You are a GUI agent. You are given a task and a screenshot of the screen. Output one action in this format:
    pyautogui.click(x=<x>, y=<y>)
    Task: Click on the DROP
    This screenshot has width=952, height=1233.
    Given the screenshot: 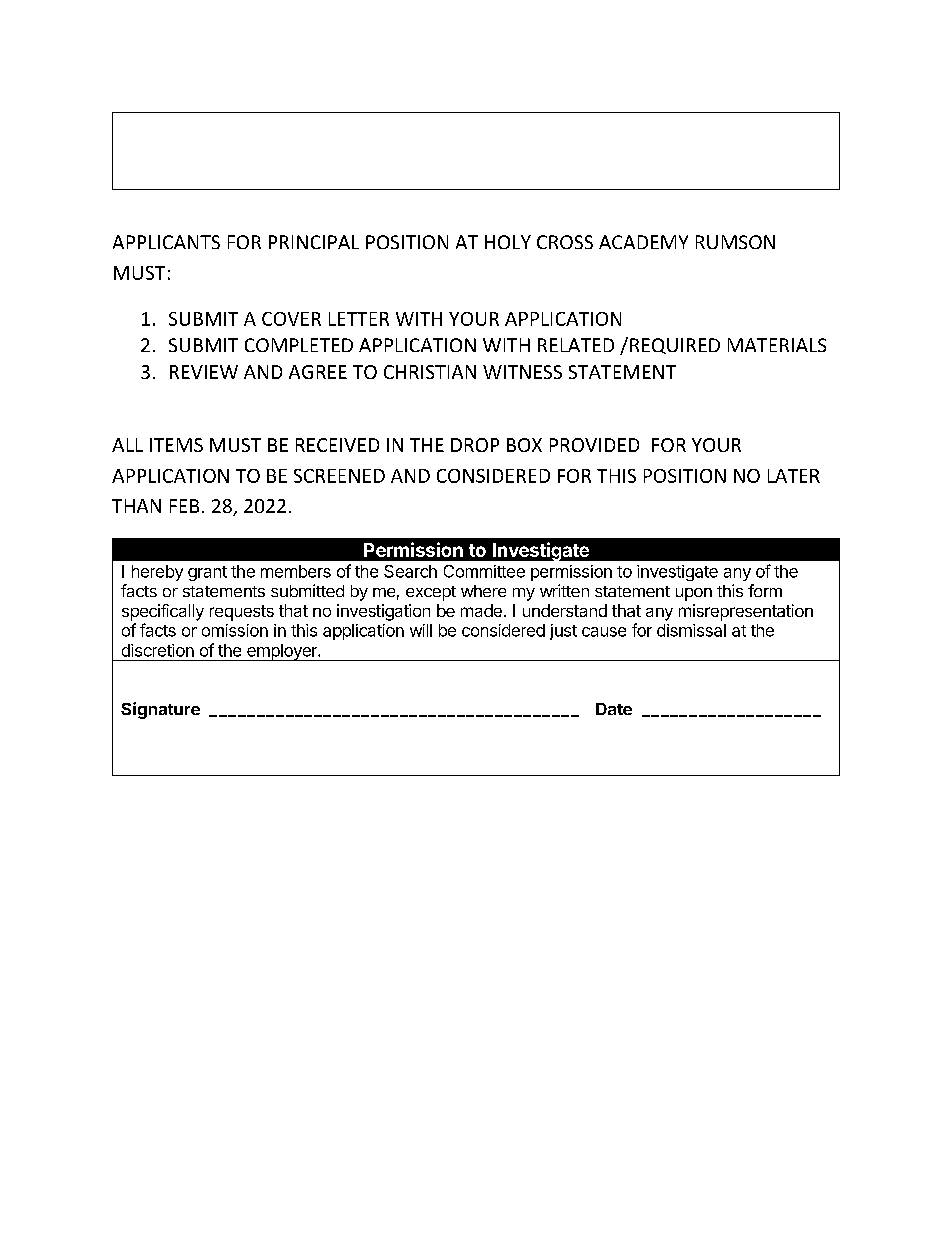 What is the action you would take?
    pyautogui.click(x=475, y=445)
